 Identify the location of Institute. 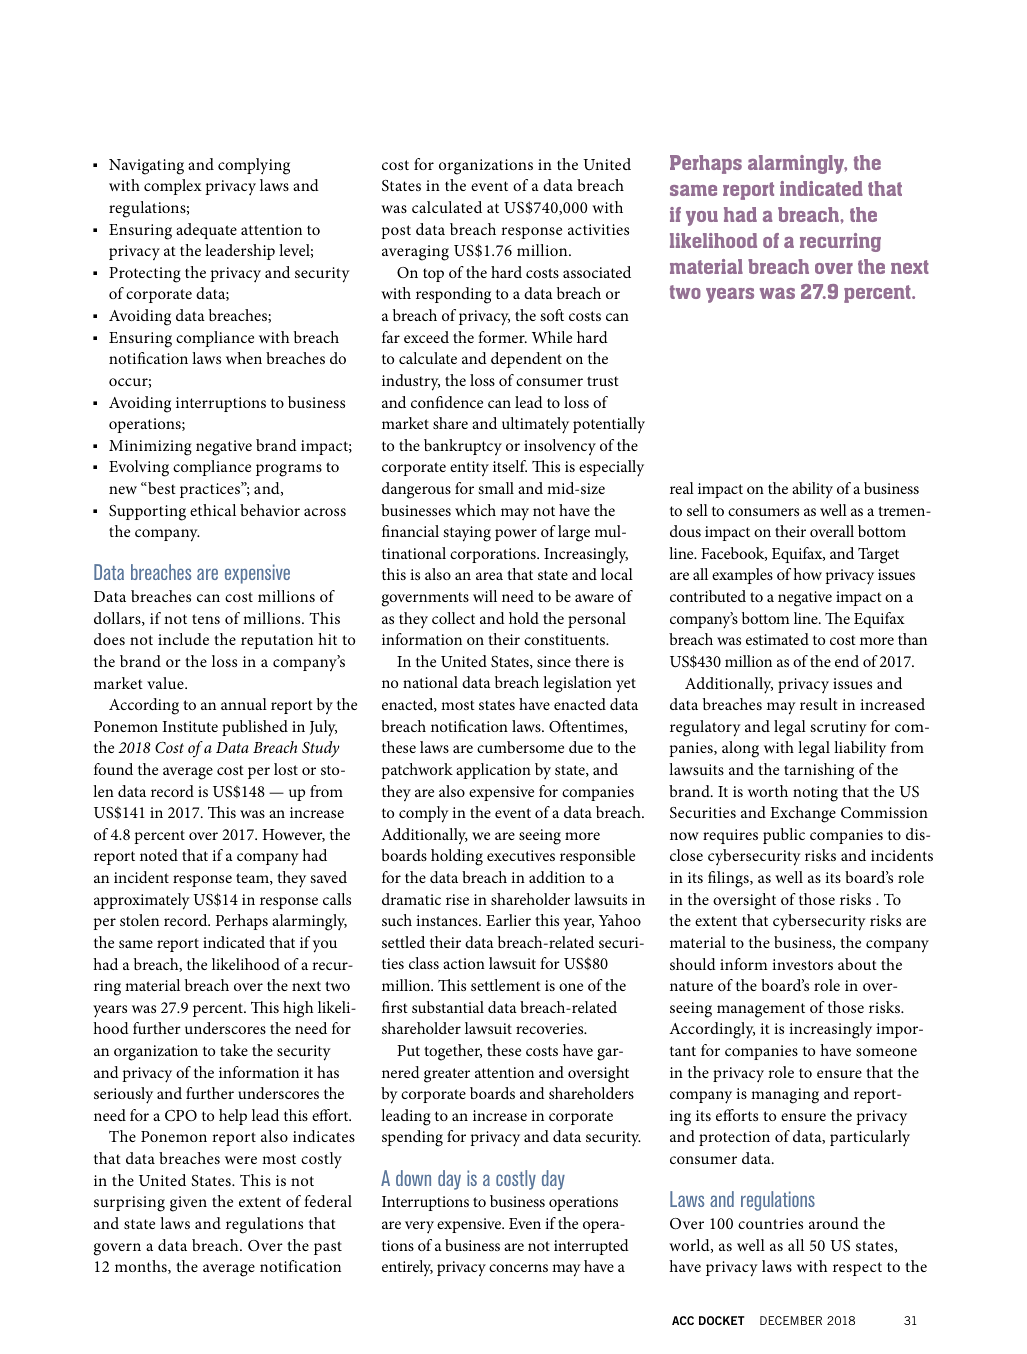
(190, 726).
